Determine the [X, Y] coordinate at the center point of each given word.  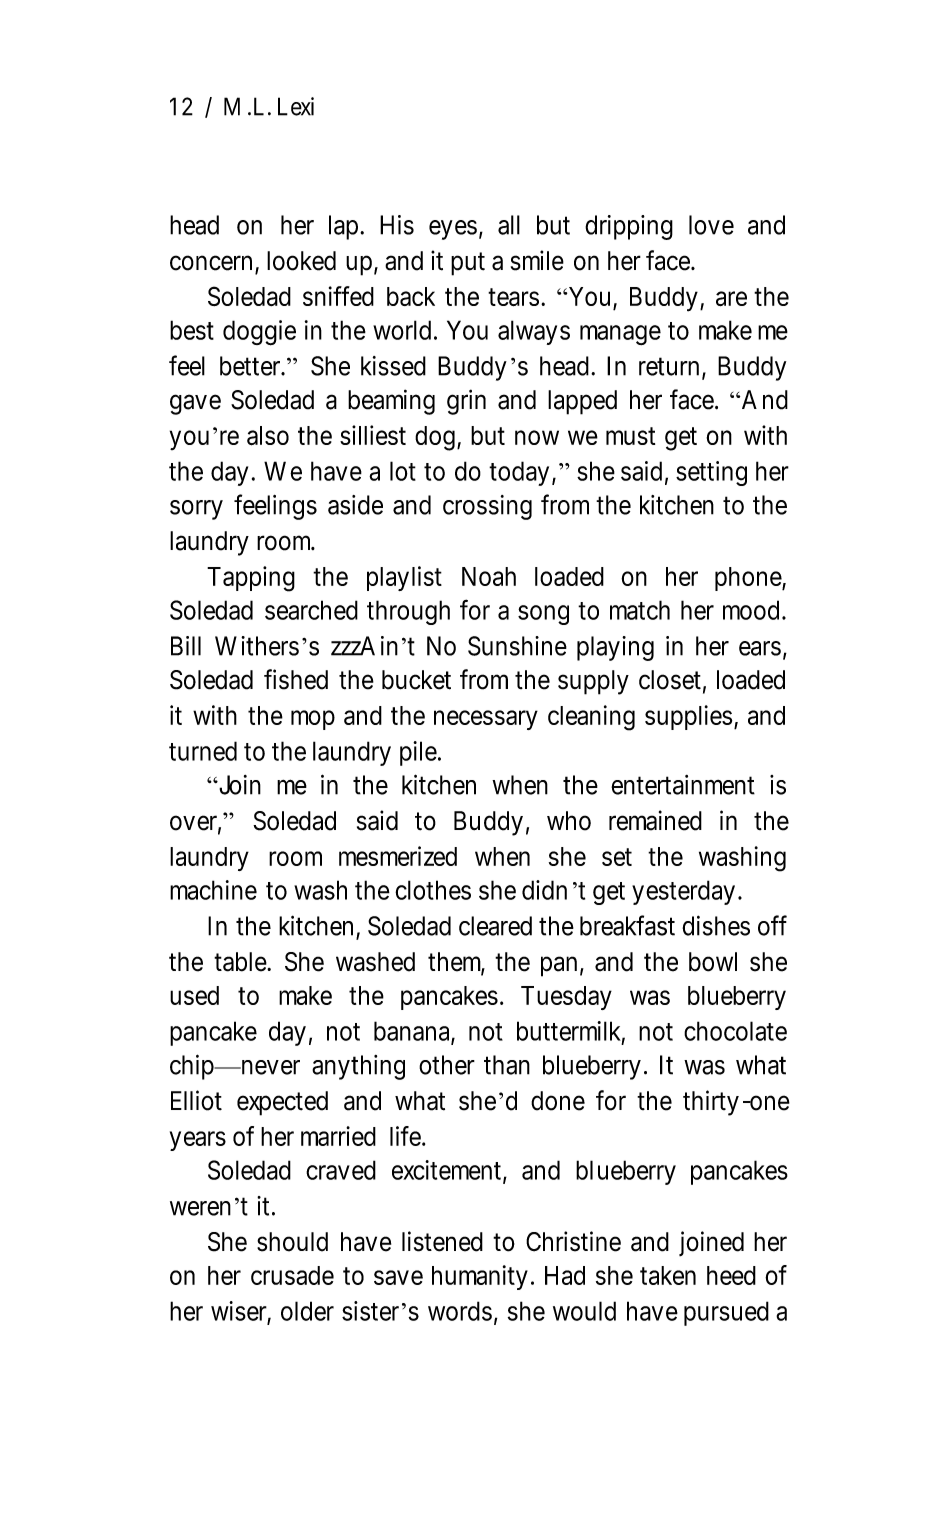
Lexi [296, 106]
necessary [486, 720]
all [509, 225]
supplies [688, 717]
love [711, 225]
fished [296, 679]
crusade [292, 1275]
